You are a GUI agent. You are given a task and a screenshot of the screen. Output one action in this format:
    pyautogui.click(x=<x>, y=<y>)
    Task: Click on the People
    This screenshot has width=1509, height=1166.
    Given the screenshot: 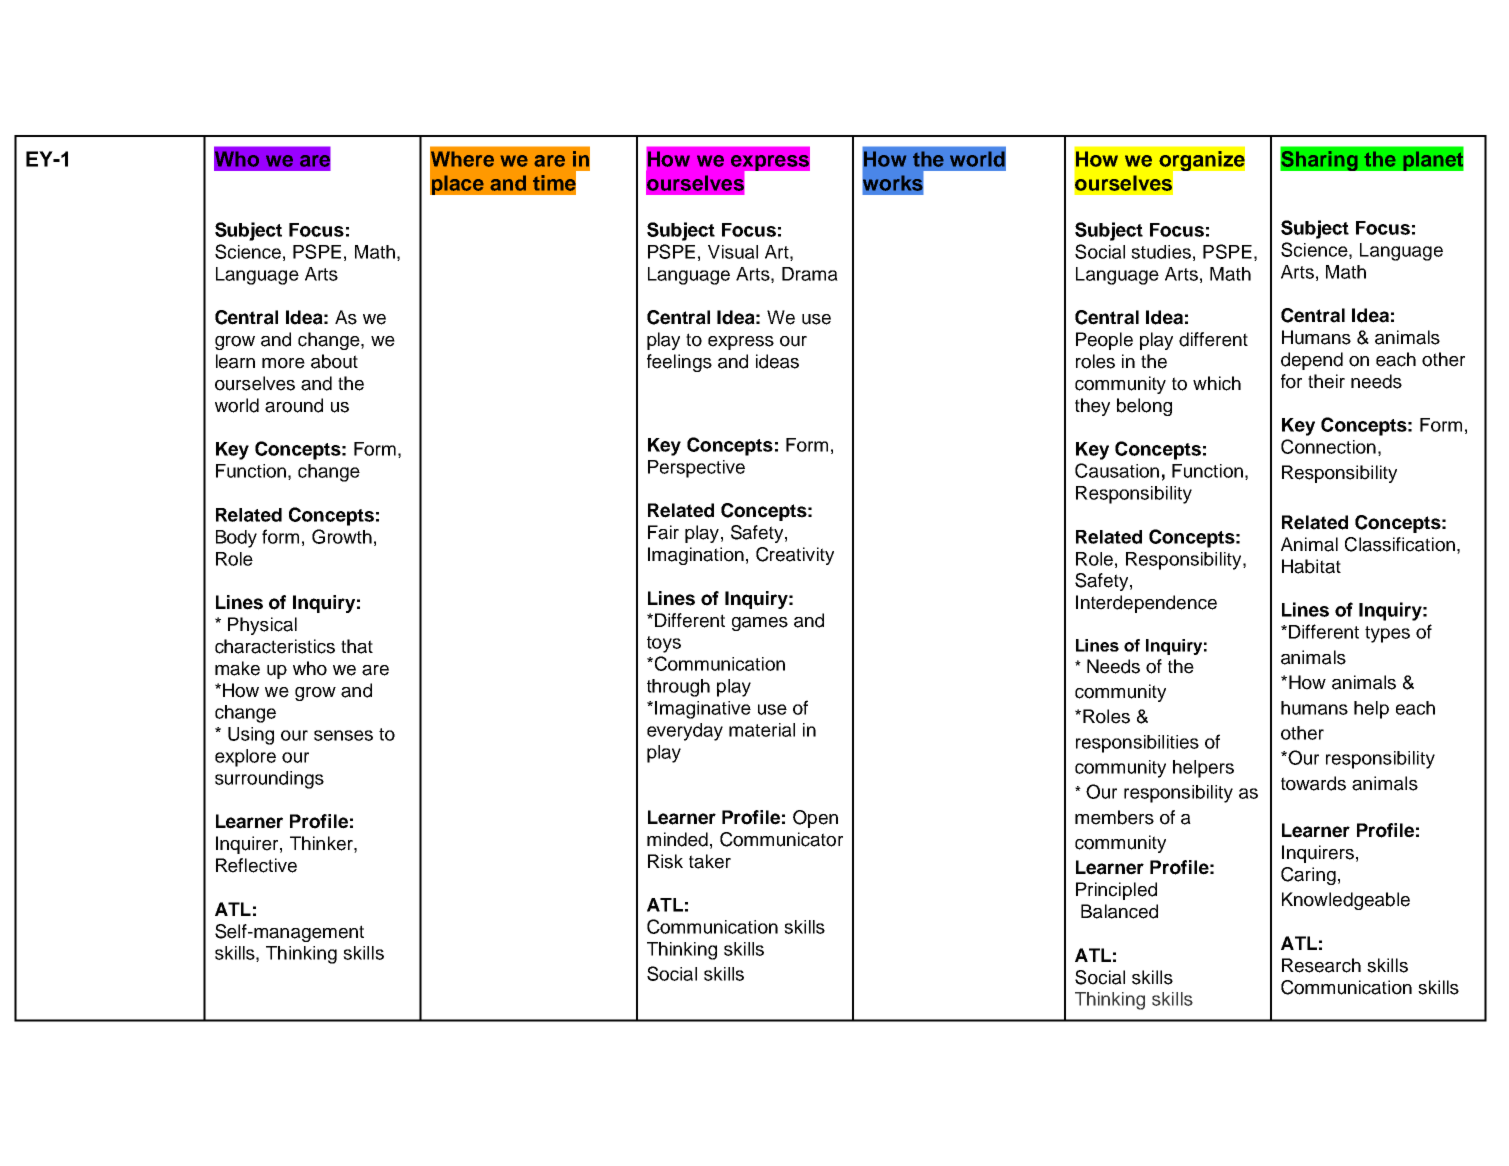 What is the action you would take?
    pyautogui.click(x=1104, y=341)
